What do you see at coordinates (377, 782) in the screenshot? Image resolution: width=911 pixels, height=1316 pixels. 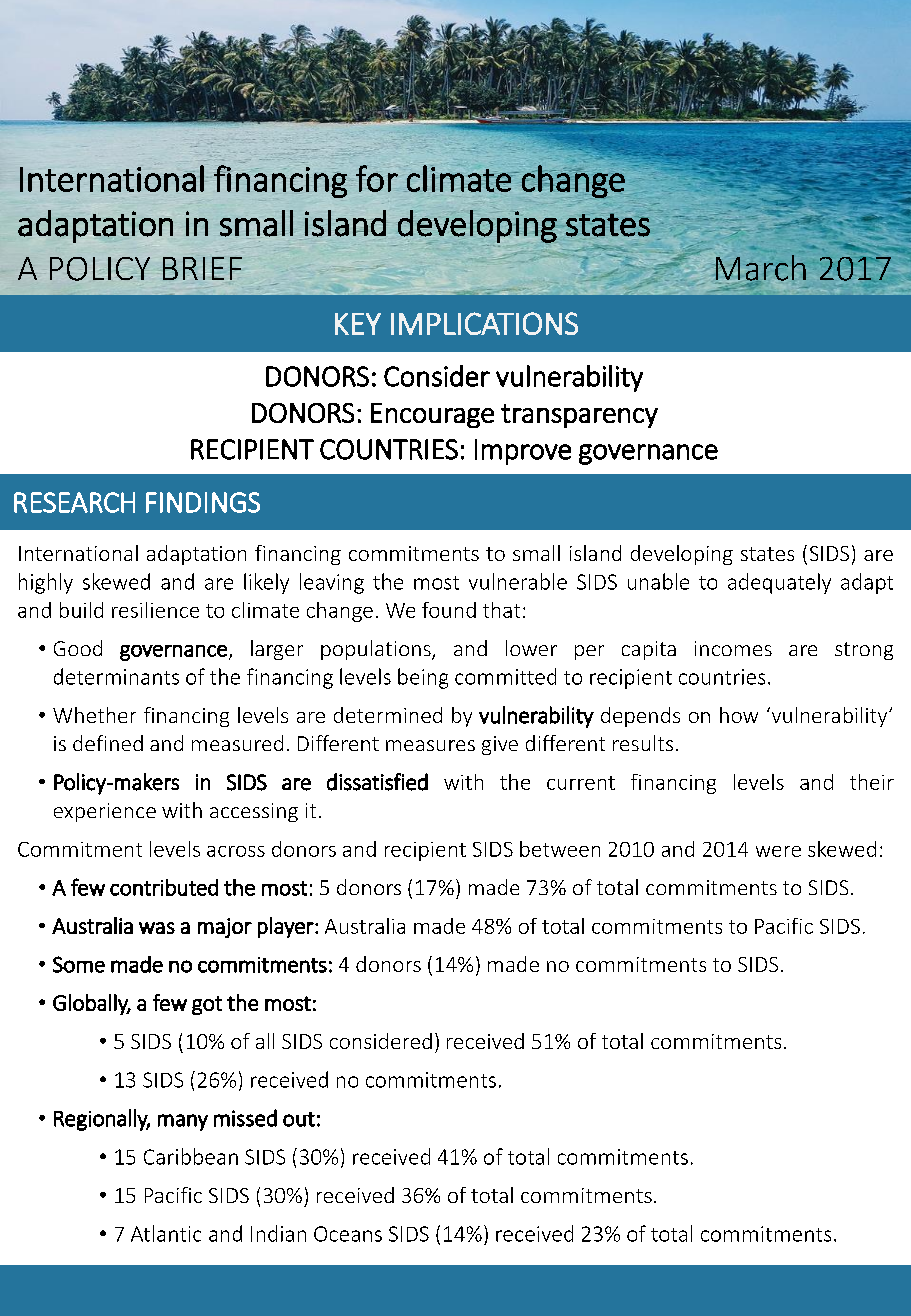 I see `dissatisfied` at bounding box center [377, 782].
